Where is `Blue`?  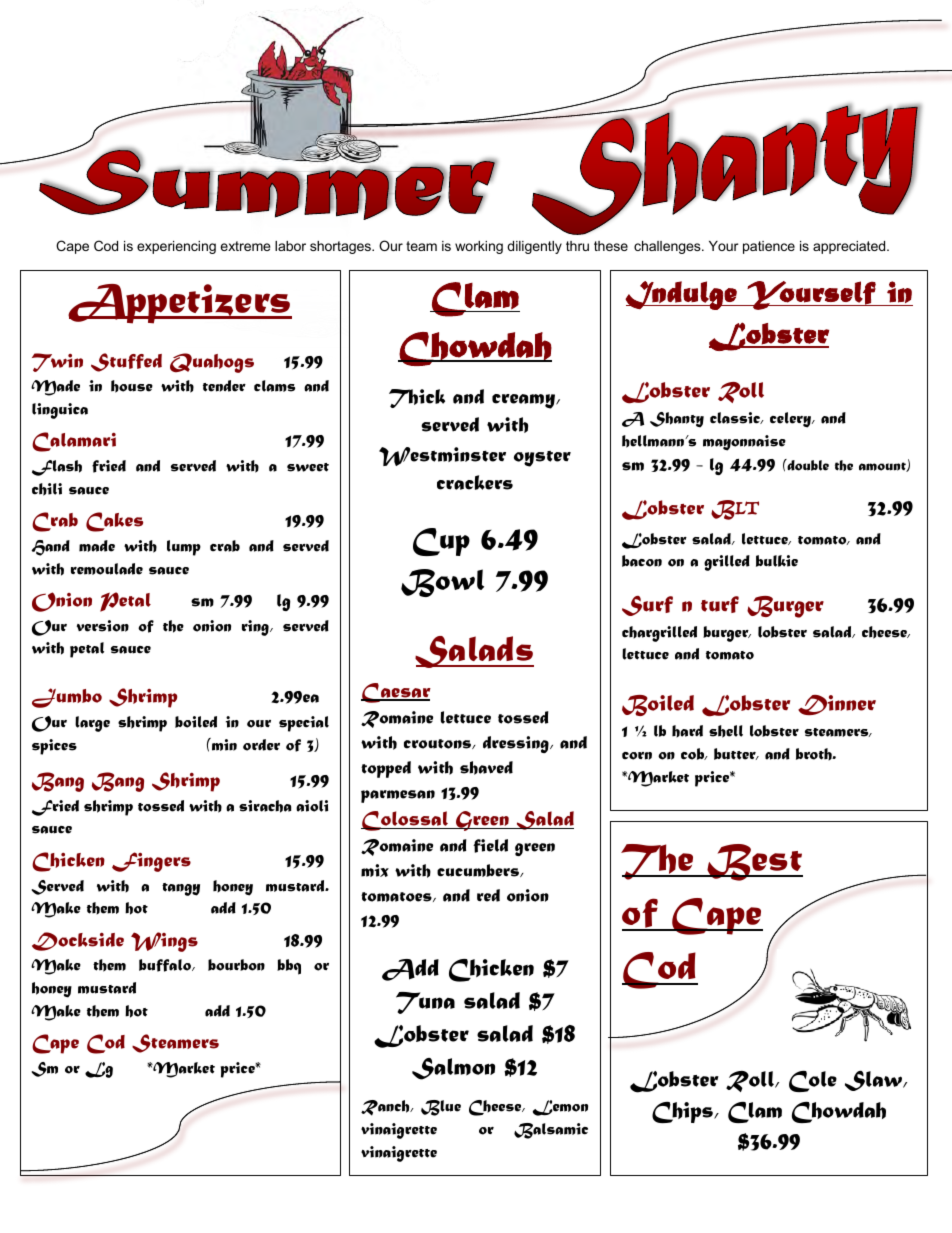
Blue is located at coordinates (441, 1108).
